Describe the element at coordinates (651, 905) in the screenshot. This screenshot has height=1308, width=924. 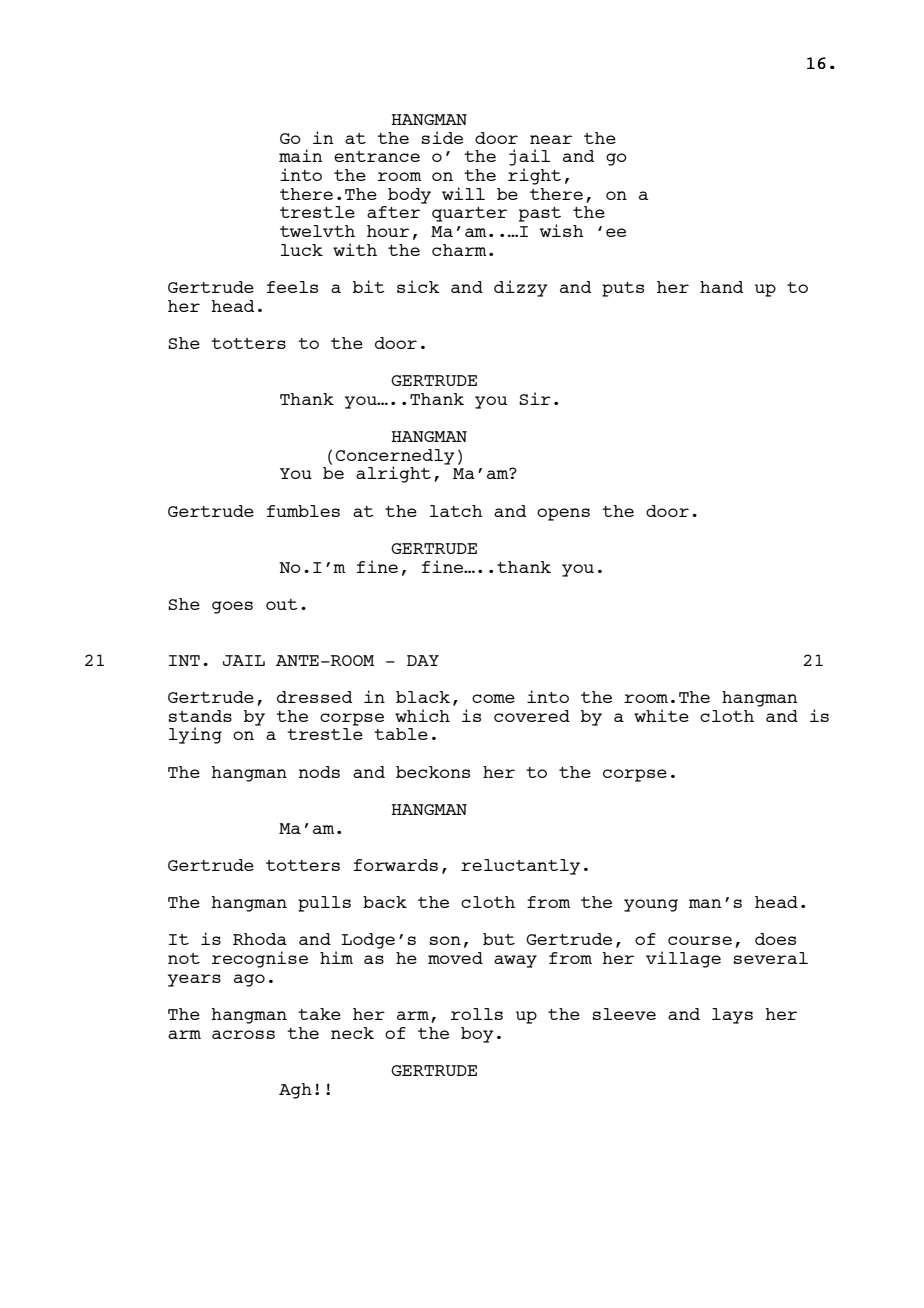
I see `young` at that location.
